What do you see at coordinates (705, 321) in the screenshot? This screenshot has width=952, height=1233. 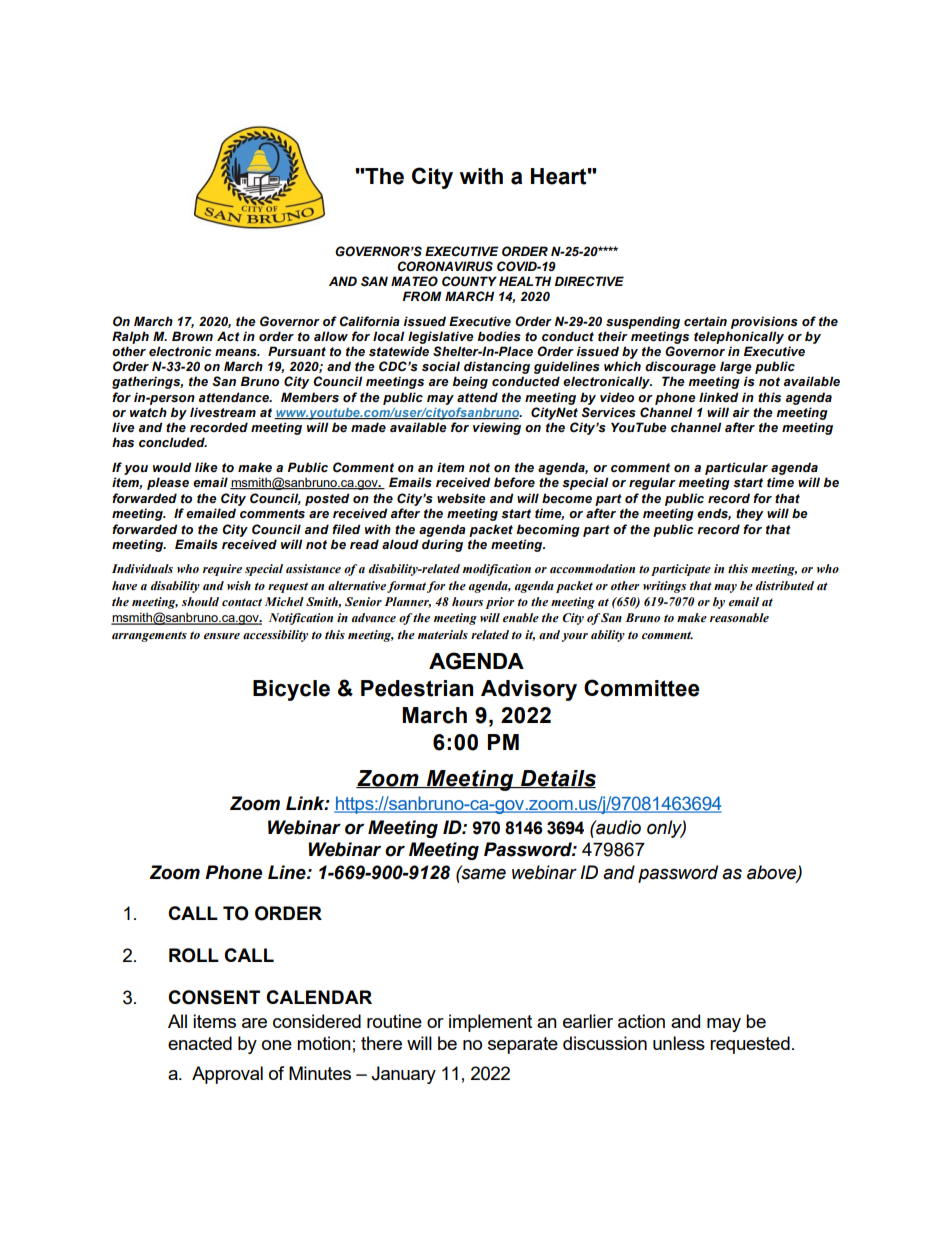 I see `certain` at bounding box center [705, 321].
